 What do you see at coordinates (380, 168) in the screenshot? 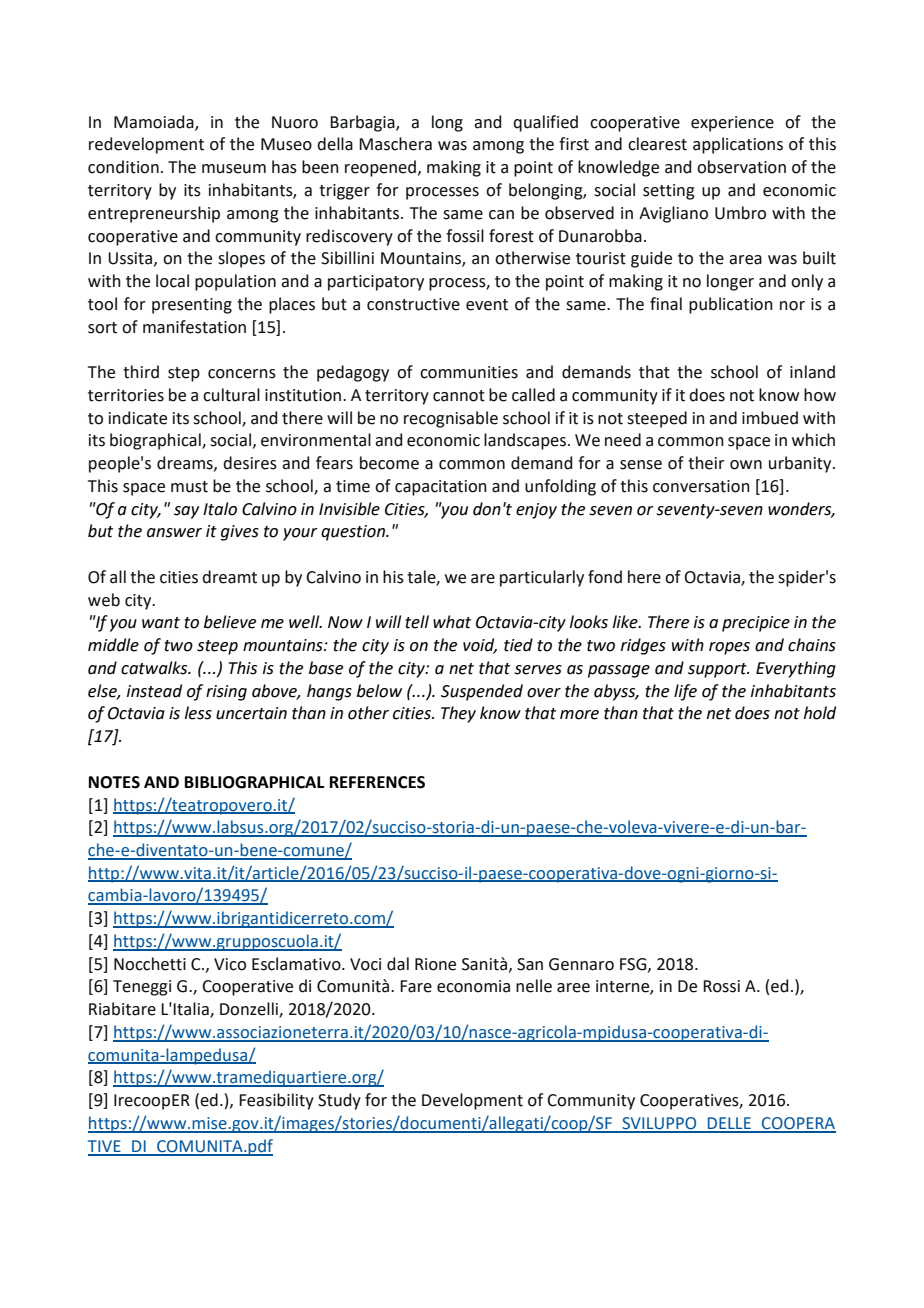
I see `reopened` at bounding box center [380, 168].
